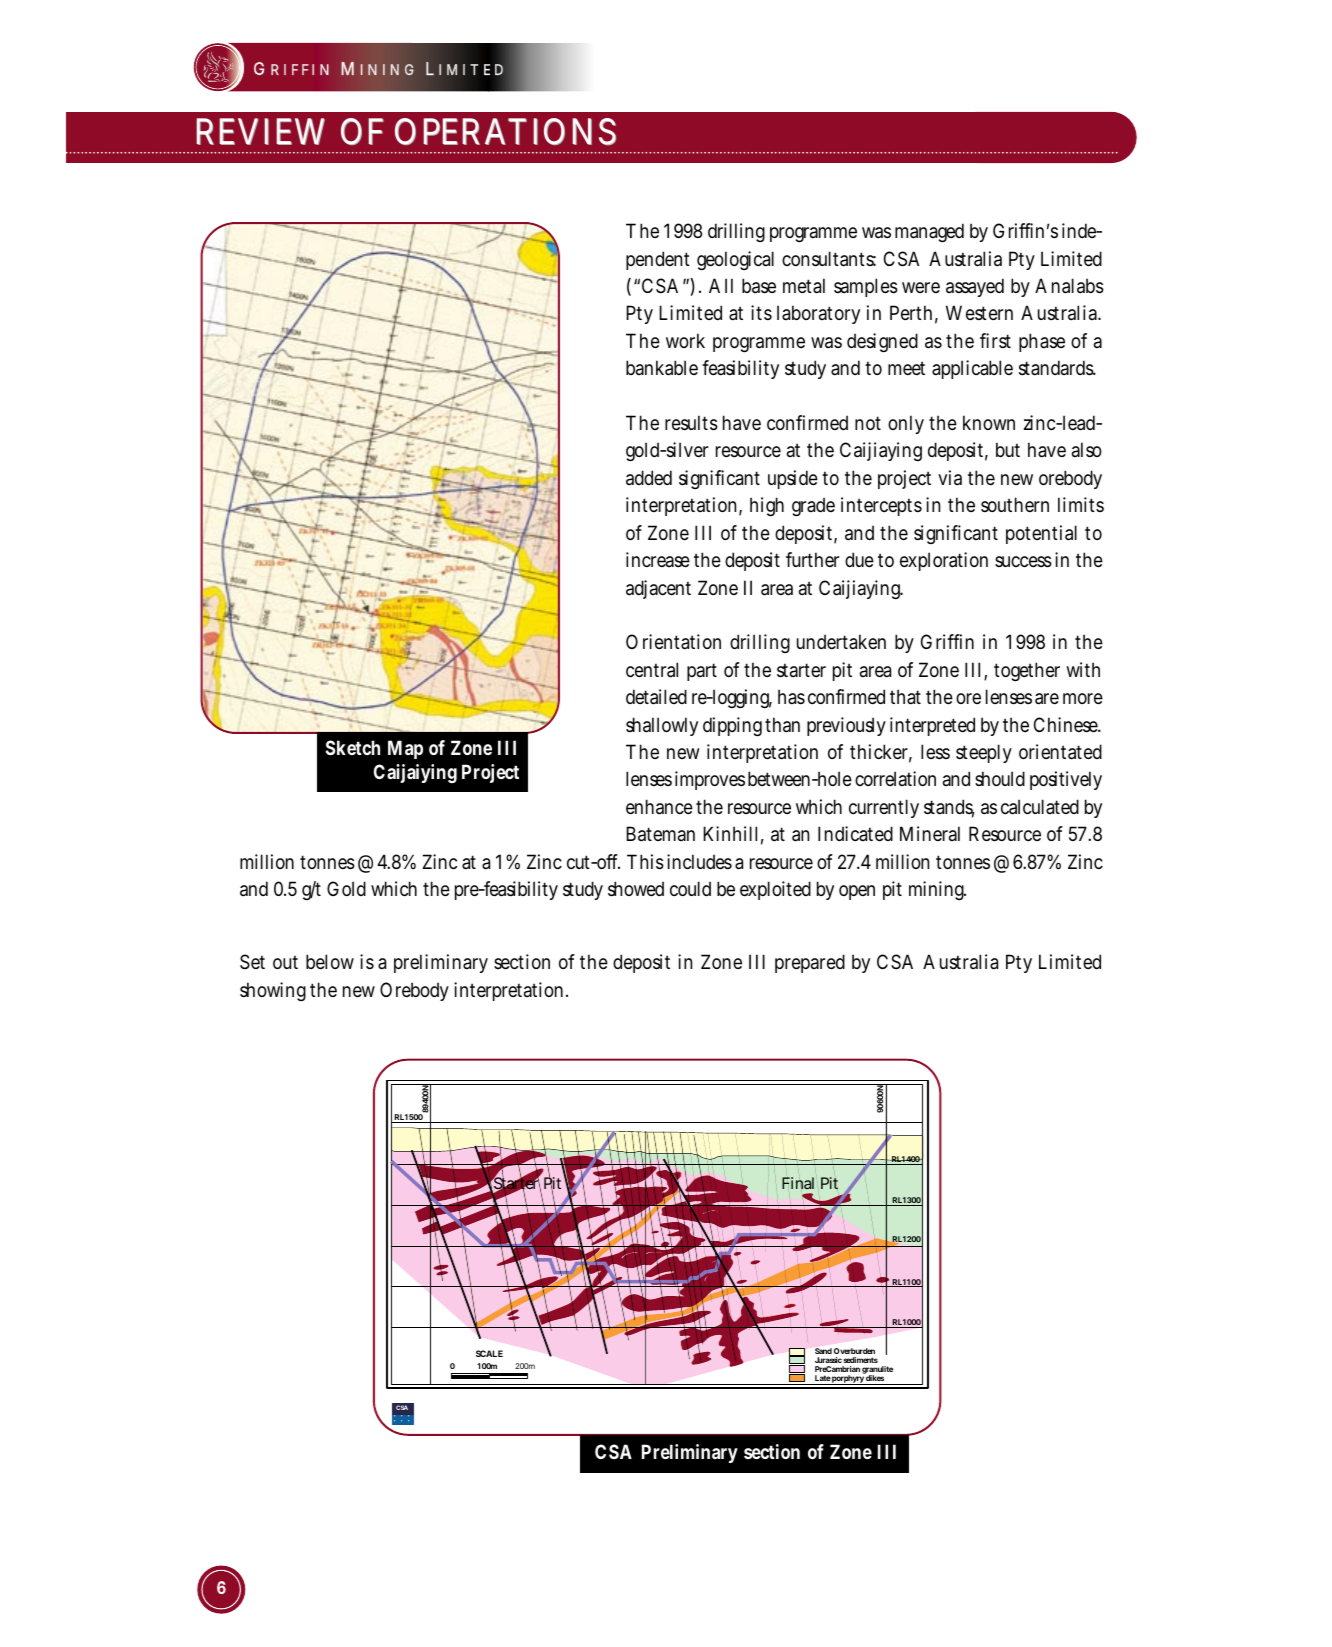 This screenshot has height=1647, width=1332. Describe the element at coordinates (405, 749) in the screenshot. I see `Map` at that location.
